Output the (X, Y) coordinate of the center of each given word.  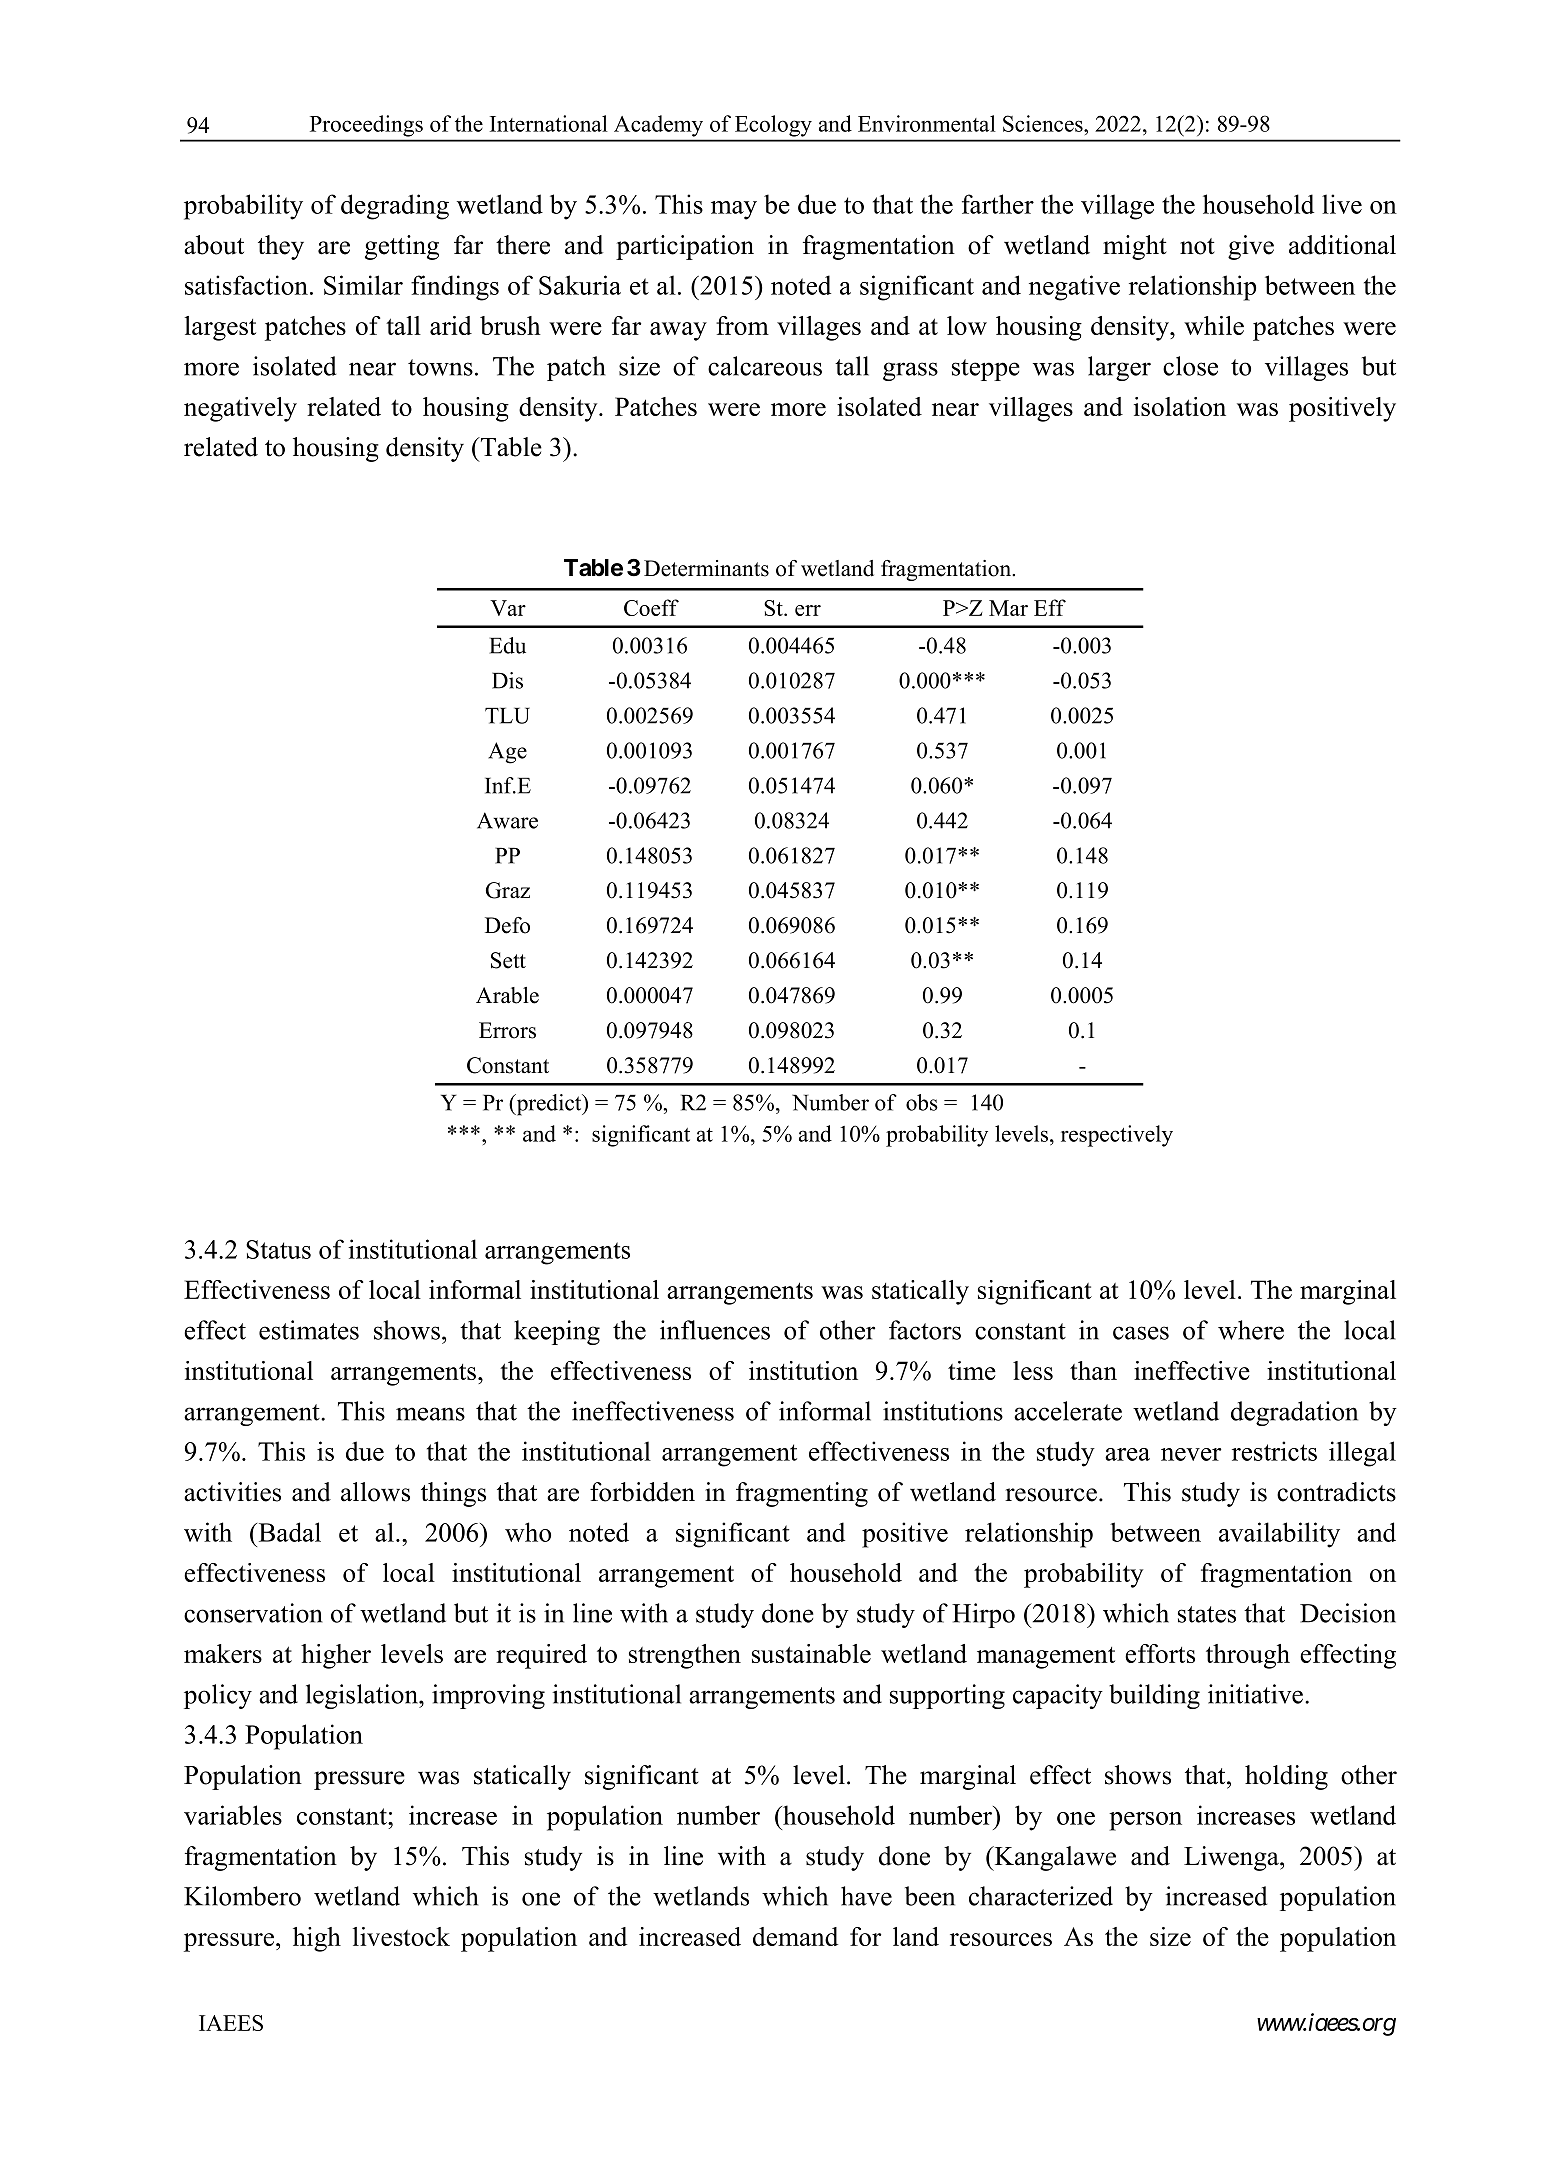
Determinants (706, 568)
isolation (1180, 406)
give (1251, 247)
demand (795, 1936)
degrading (395, 207)
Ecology (773, 126)
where (1251, 1330)
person (1145, 1821)
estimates (309, 1330)
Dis (507, 680)
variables (233, 1815)
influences (715, 1330)
